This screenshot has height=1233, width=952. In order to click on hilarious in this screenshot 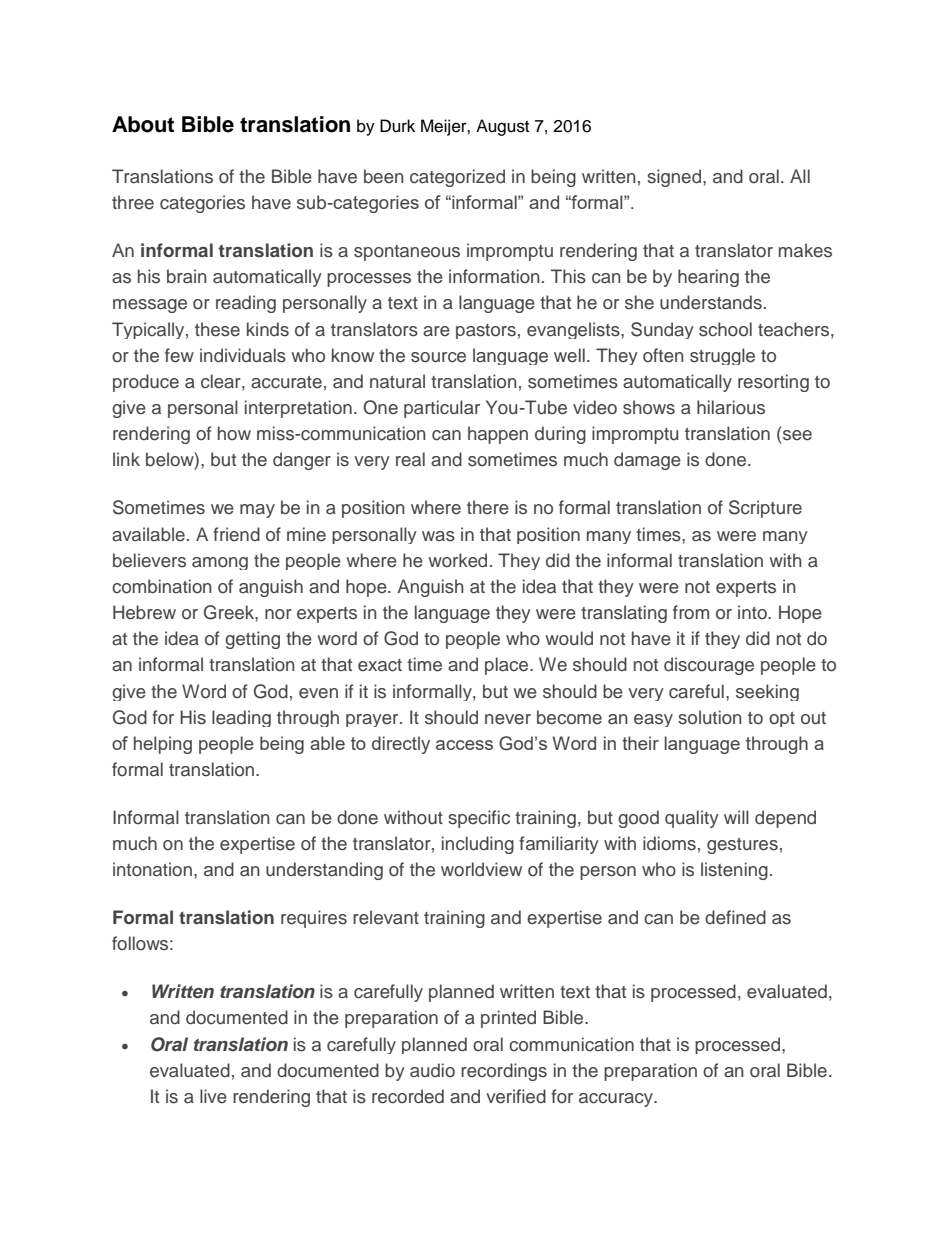, I will do `click(731, 407)`.
